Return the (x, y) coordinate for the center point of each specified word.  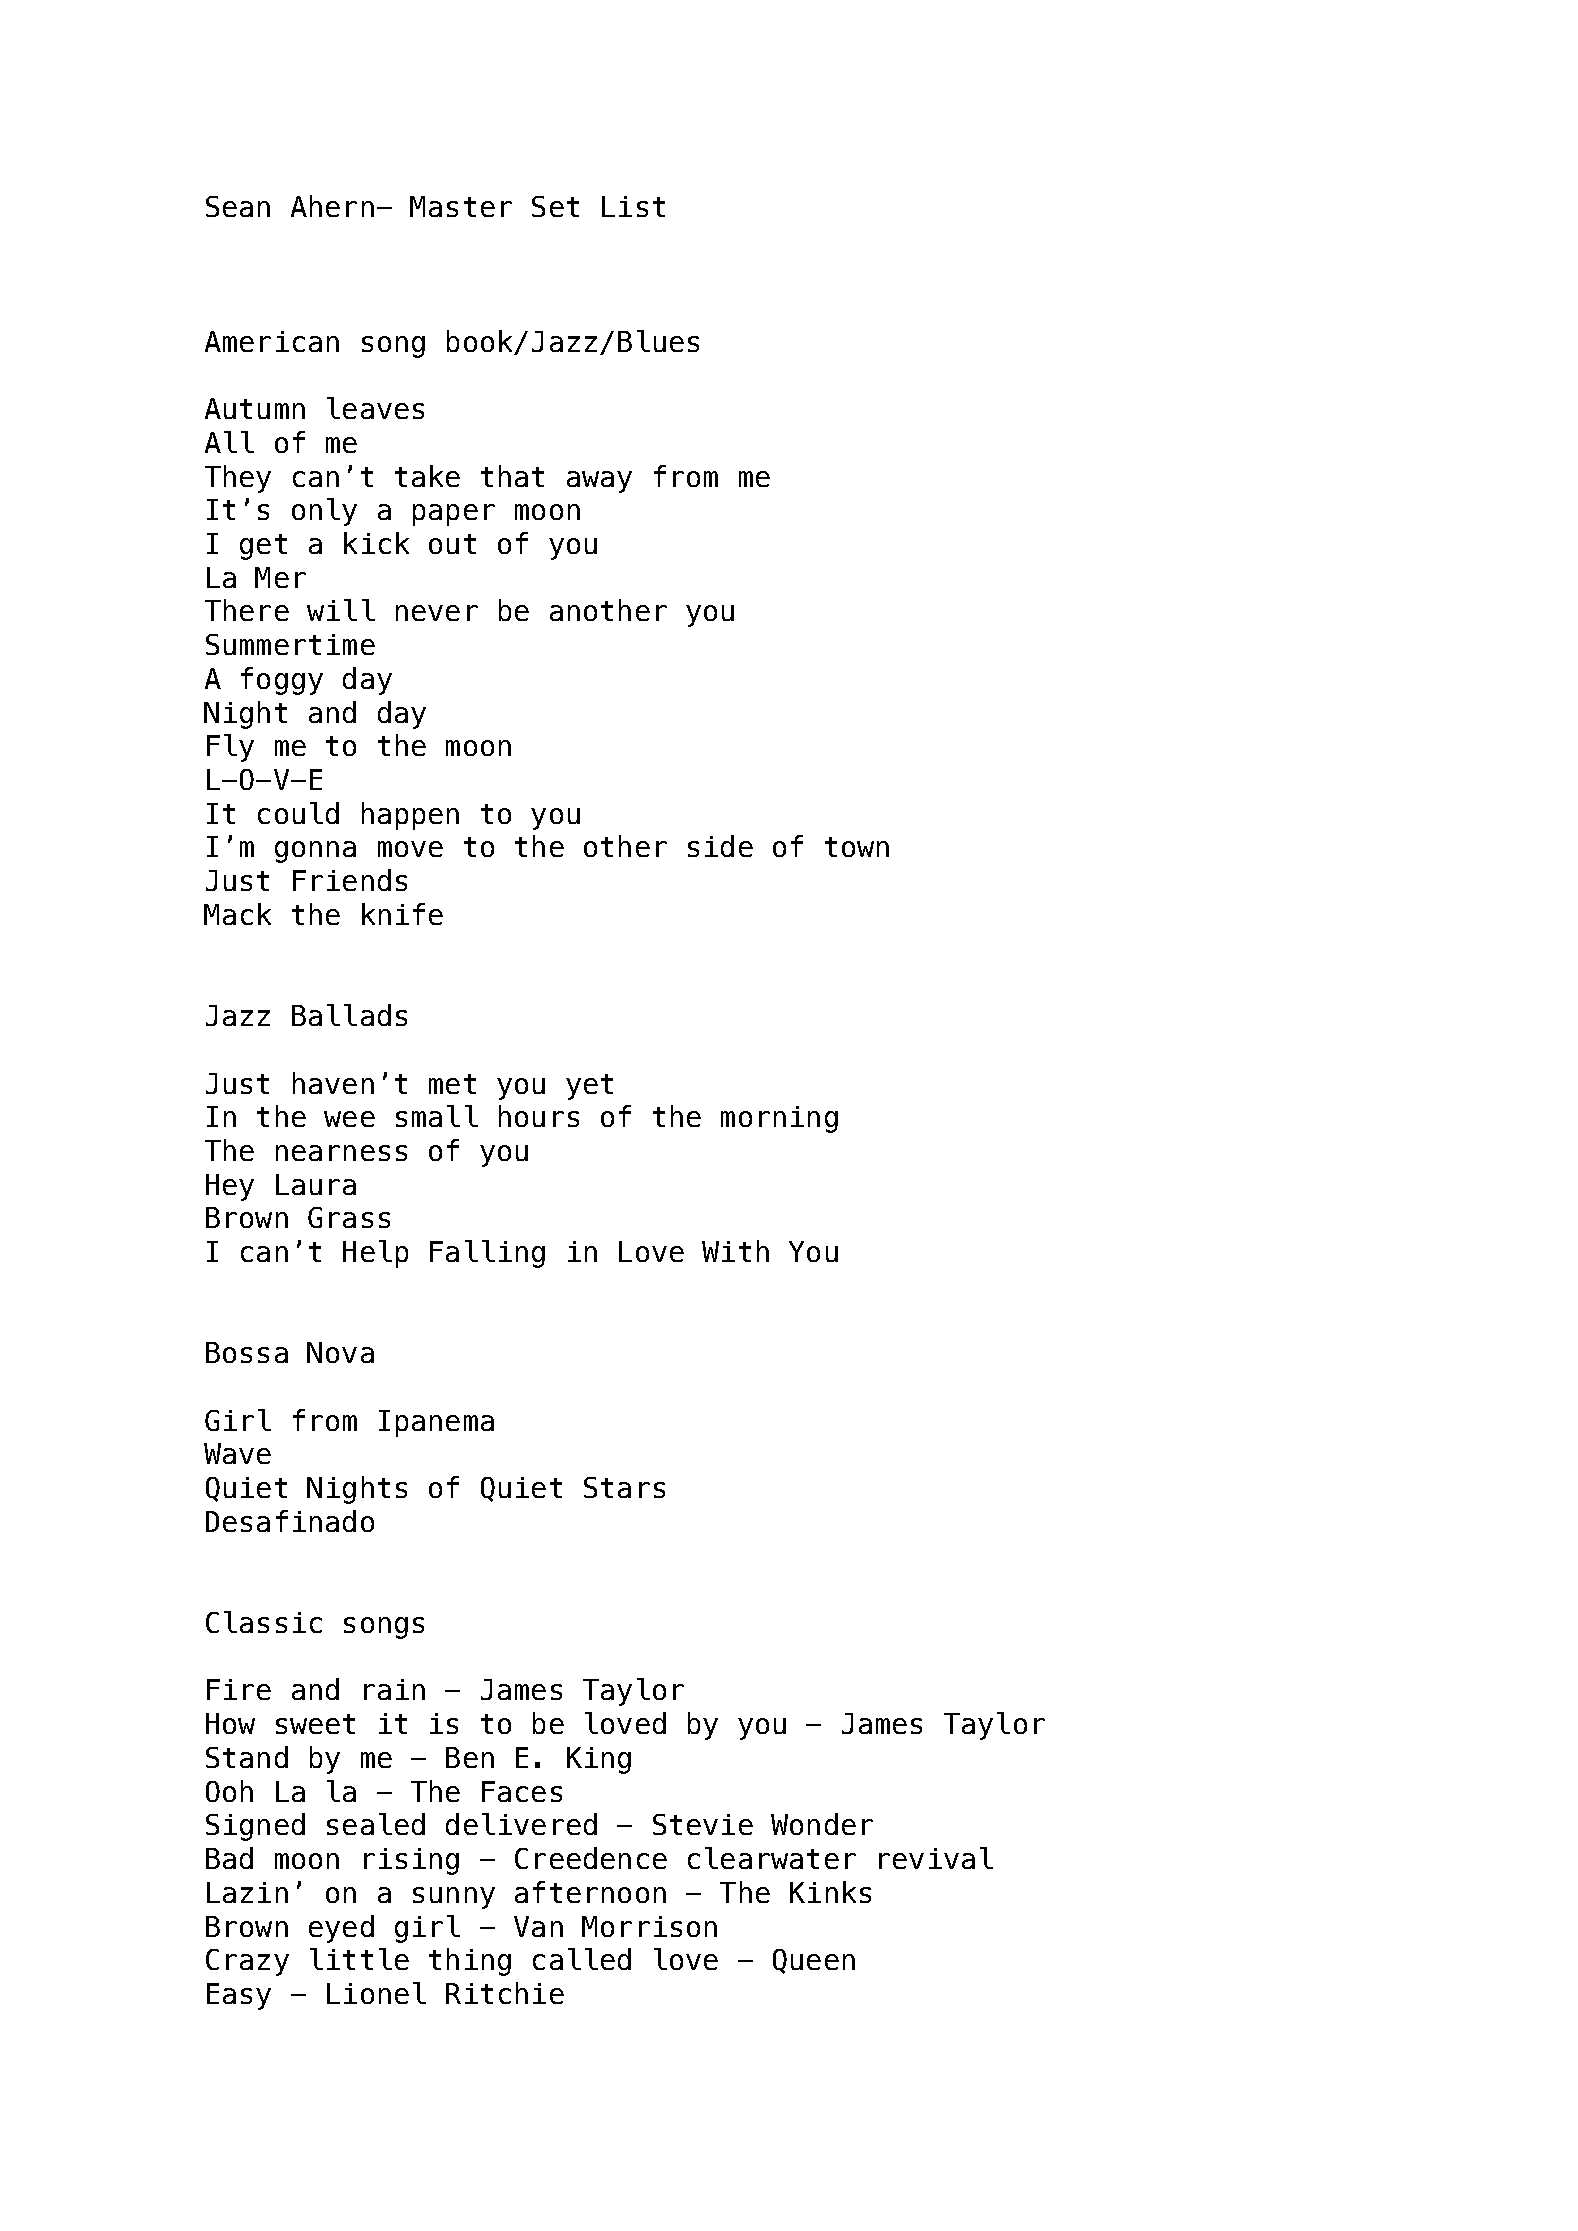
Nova (340, 1352)
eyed (341, 1929)
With (735, 1251)
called (582, 1959)
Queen (814, 1961)
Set (555, 206)
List (633, 206)
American (272, 341)
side (720, 846)
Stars (624, 1487)
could (298, 813)
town (857, 847)
